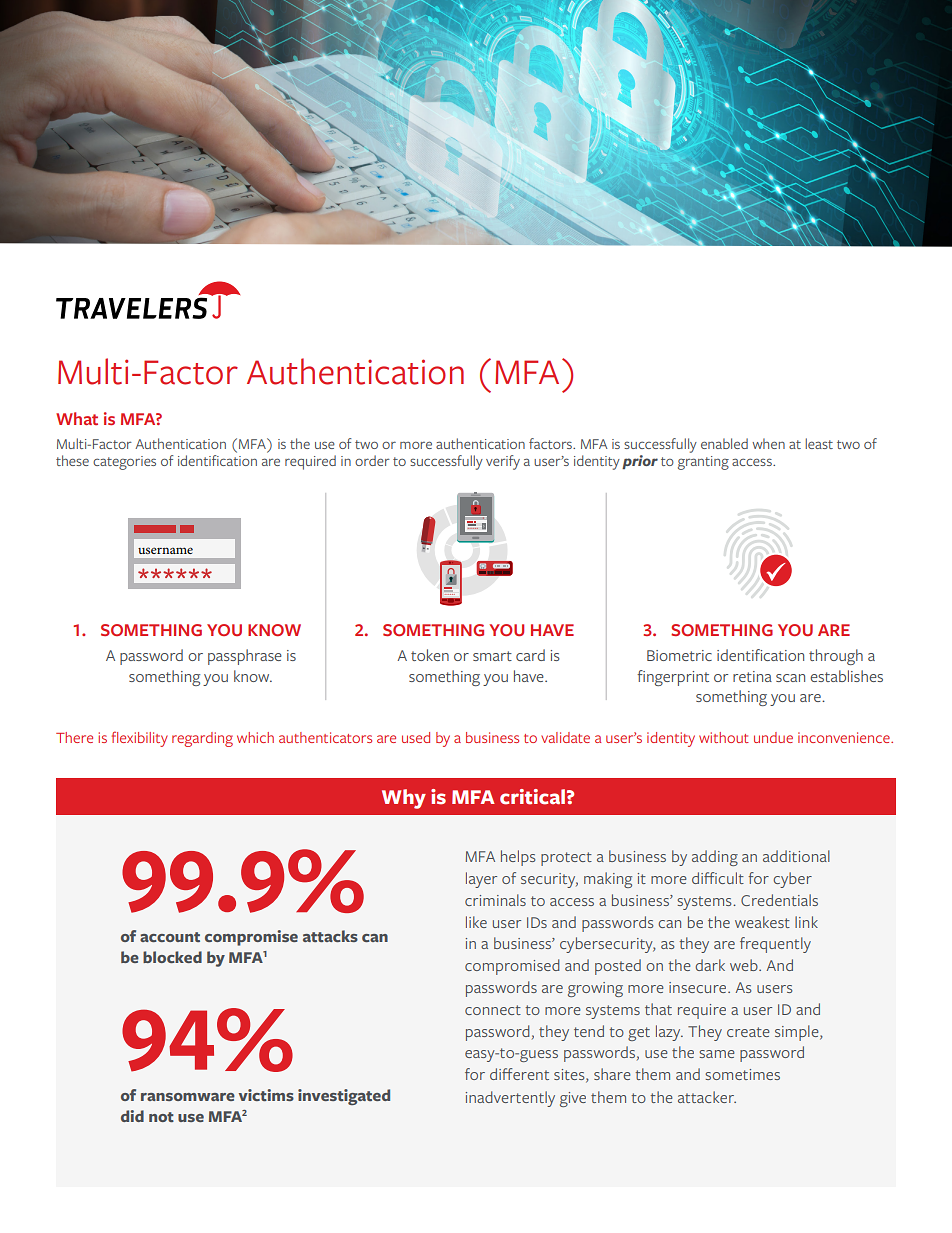  I want to click on ransomware, so click(188, 1097).
